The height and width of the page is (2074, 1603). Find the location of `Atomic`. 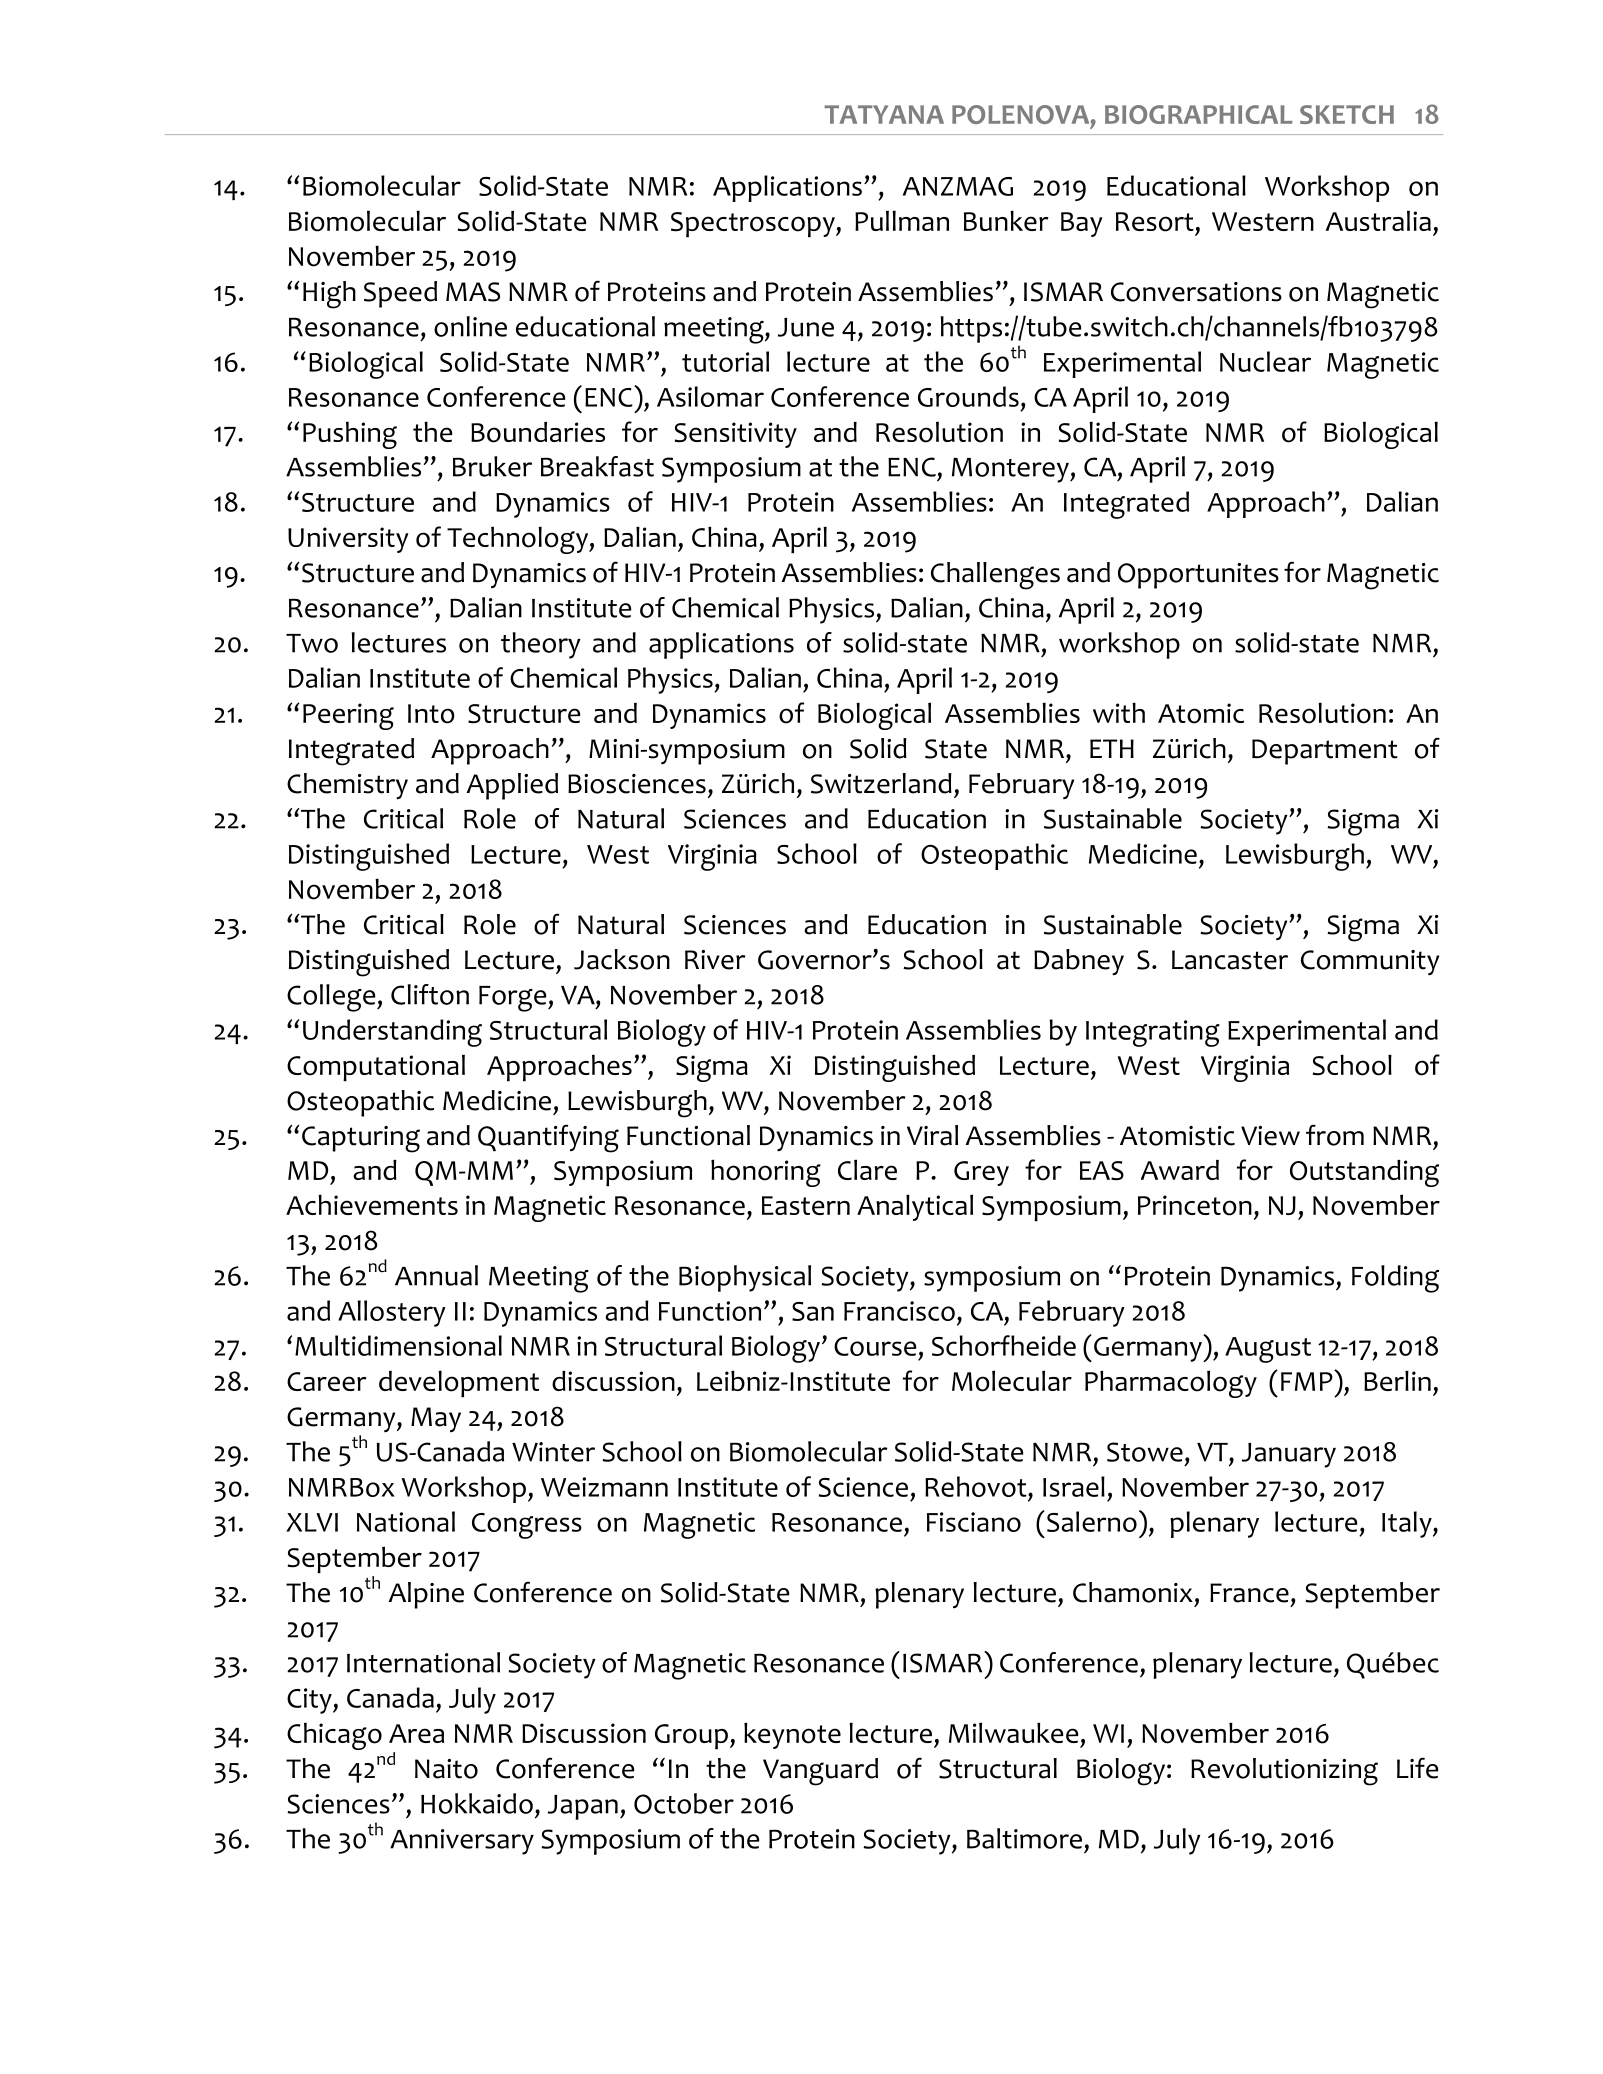

Atomic is located at coordinates (1201, 713).
